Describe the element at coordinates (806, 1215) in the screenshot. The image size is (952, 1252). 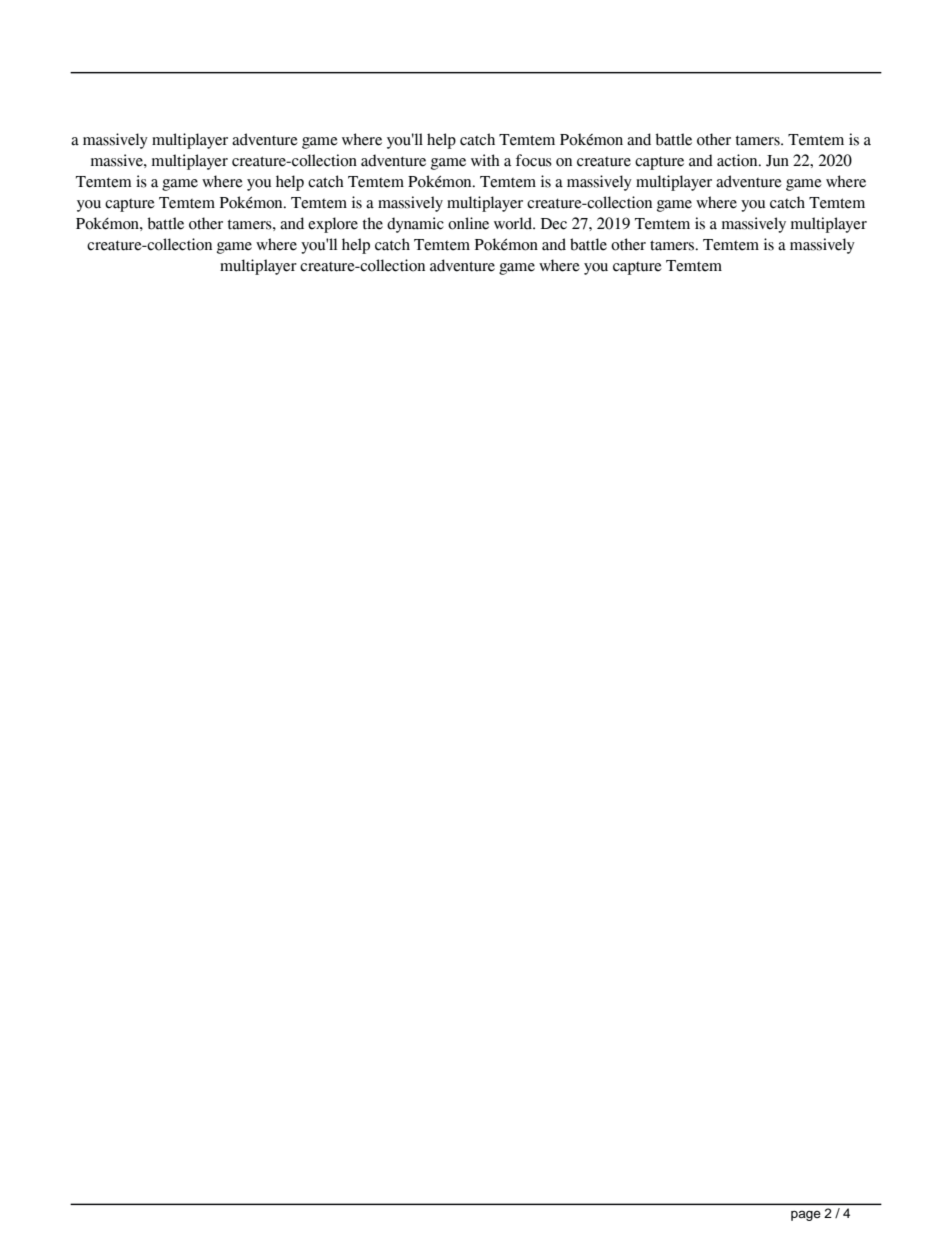
I see `page` at that location.
